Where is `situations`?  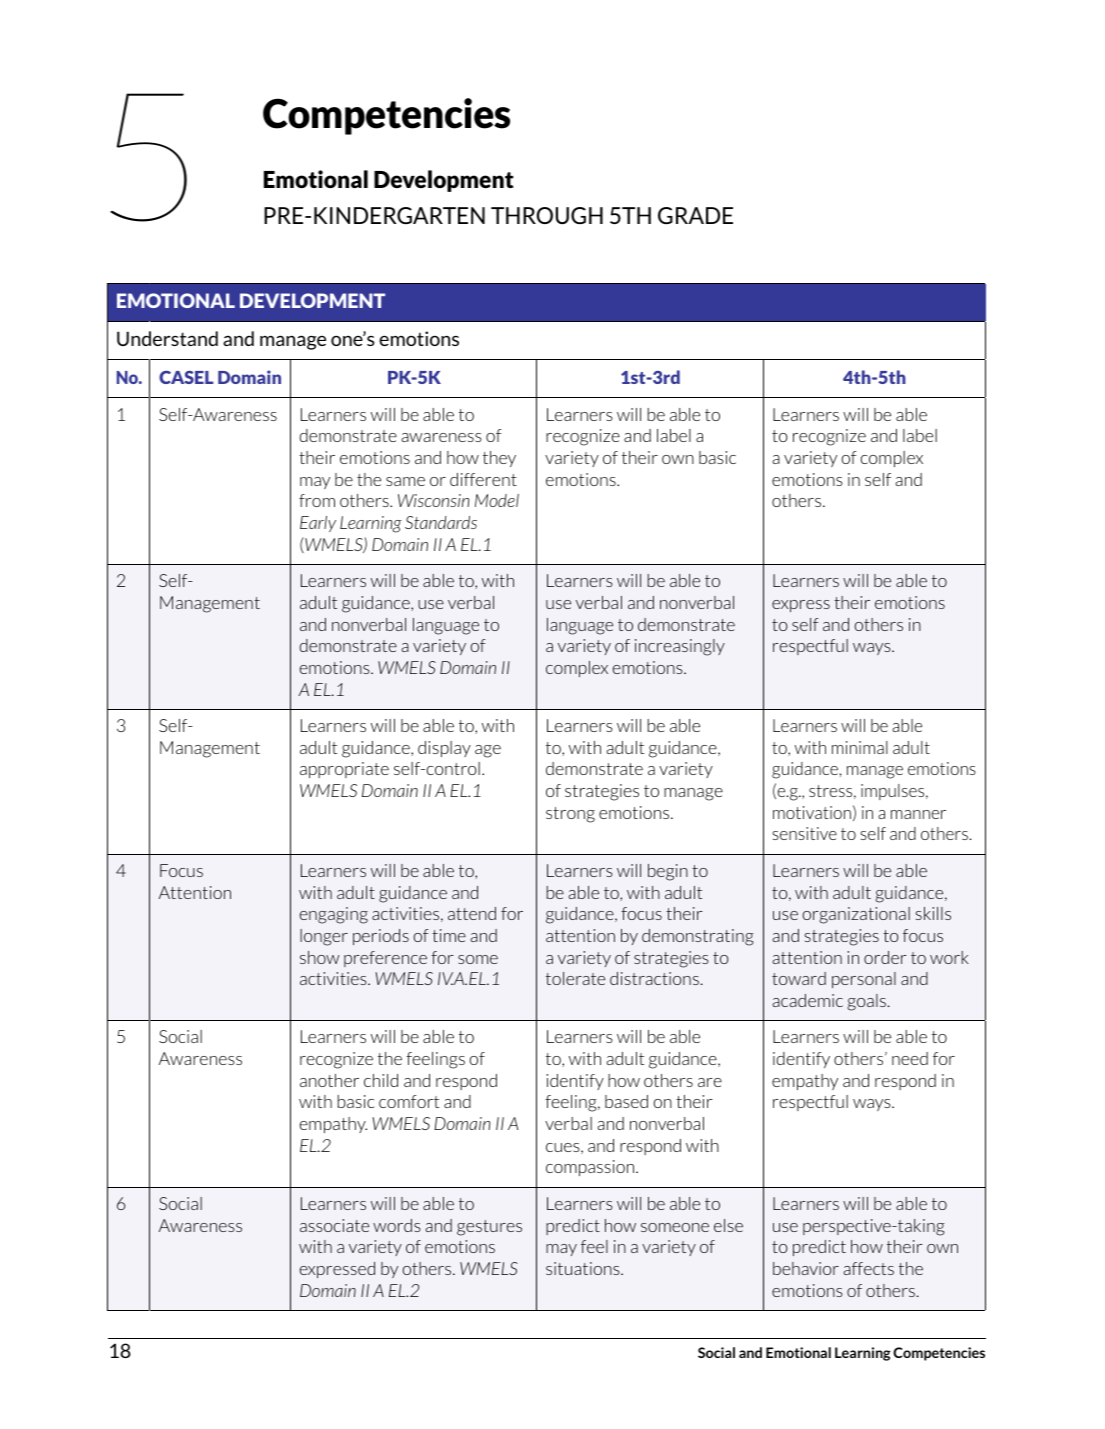
situations is located at coordinates (584, 1268).
